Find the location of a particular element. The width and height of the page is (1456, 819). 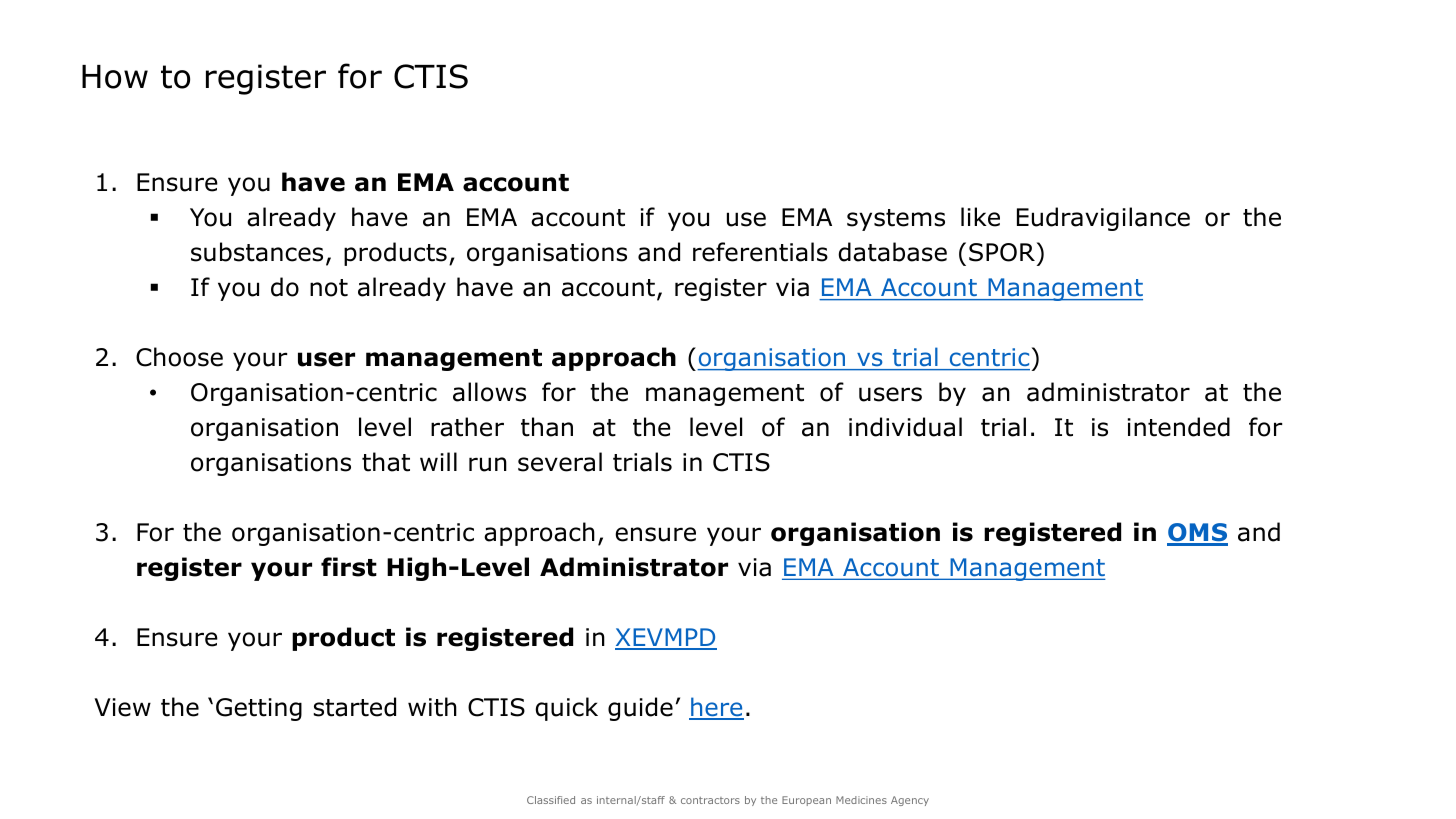

Agency is located at coordinates (910, 801).
